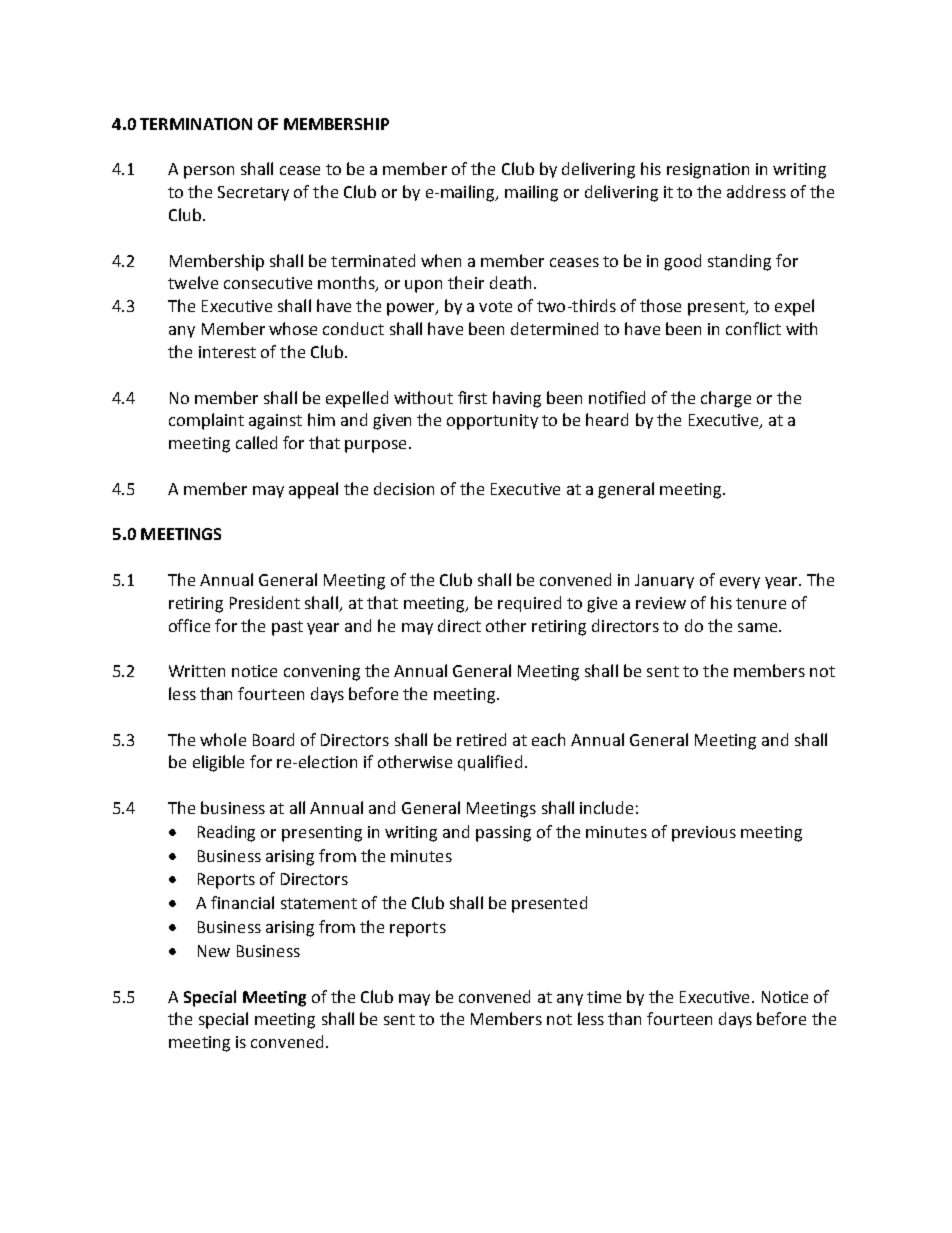 The height and width of the document is (1233, 952). I want to click on Secretary, so click(253, 193).
